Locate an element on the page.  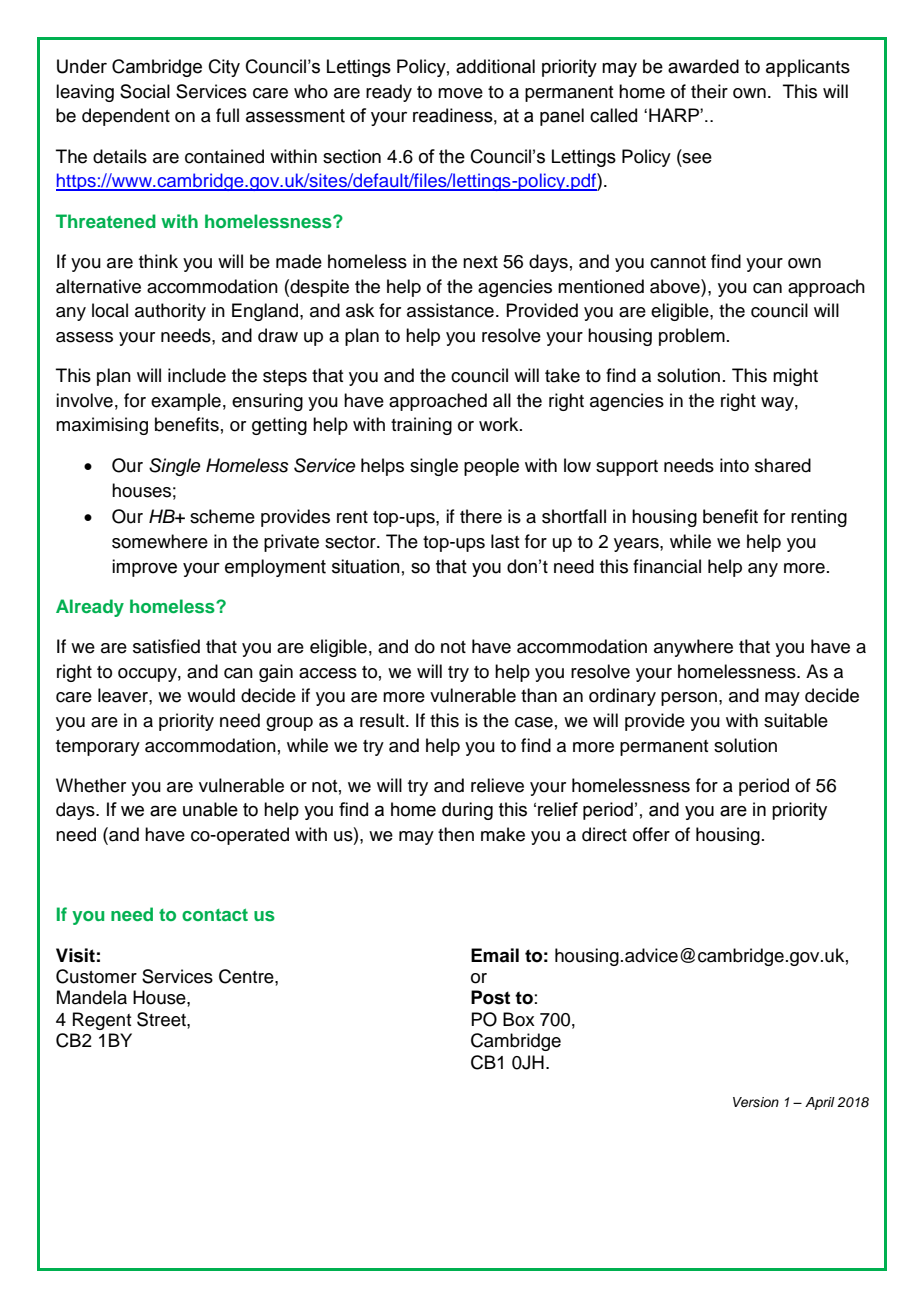
Box is located at coordinates (519, 1019).
